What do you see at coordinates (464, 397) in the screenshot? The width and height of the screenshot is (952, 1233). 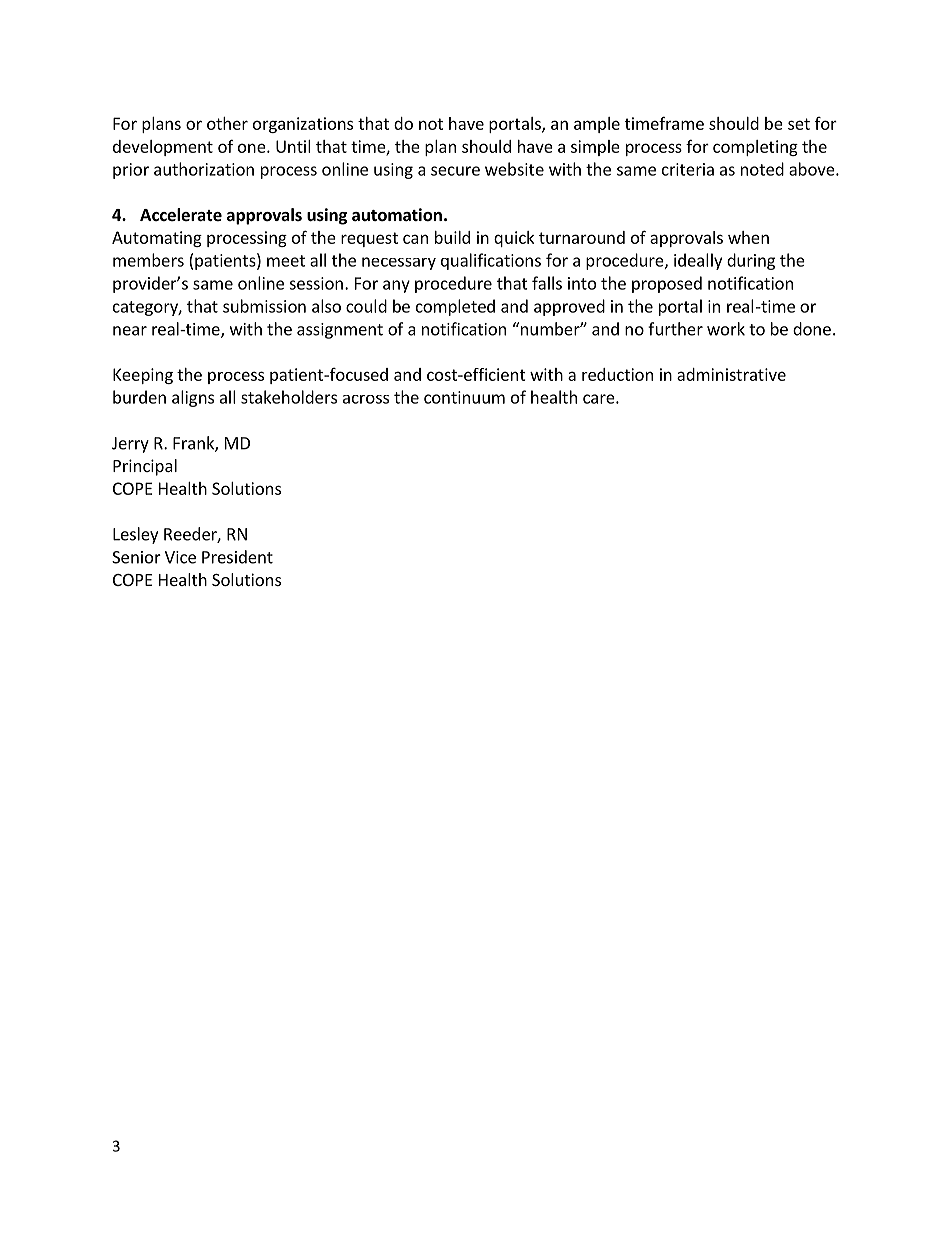 I see `continuum` at bounding box center [464, 397].
